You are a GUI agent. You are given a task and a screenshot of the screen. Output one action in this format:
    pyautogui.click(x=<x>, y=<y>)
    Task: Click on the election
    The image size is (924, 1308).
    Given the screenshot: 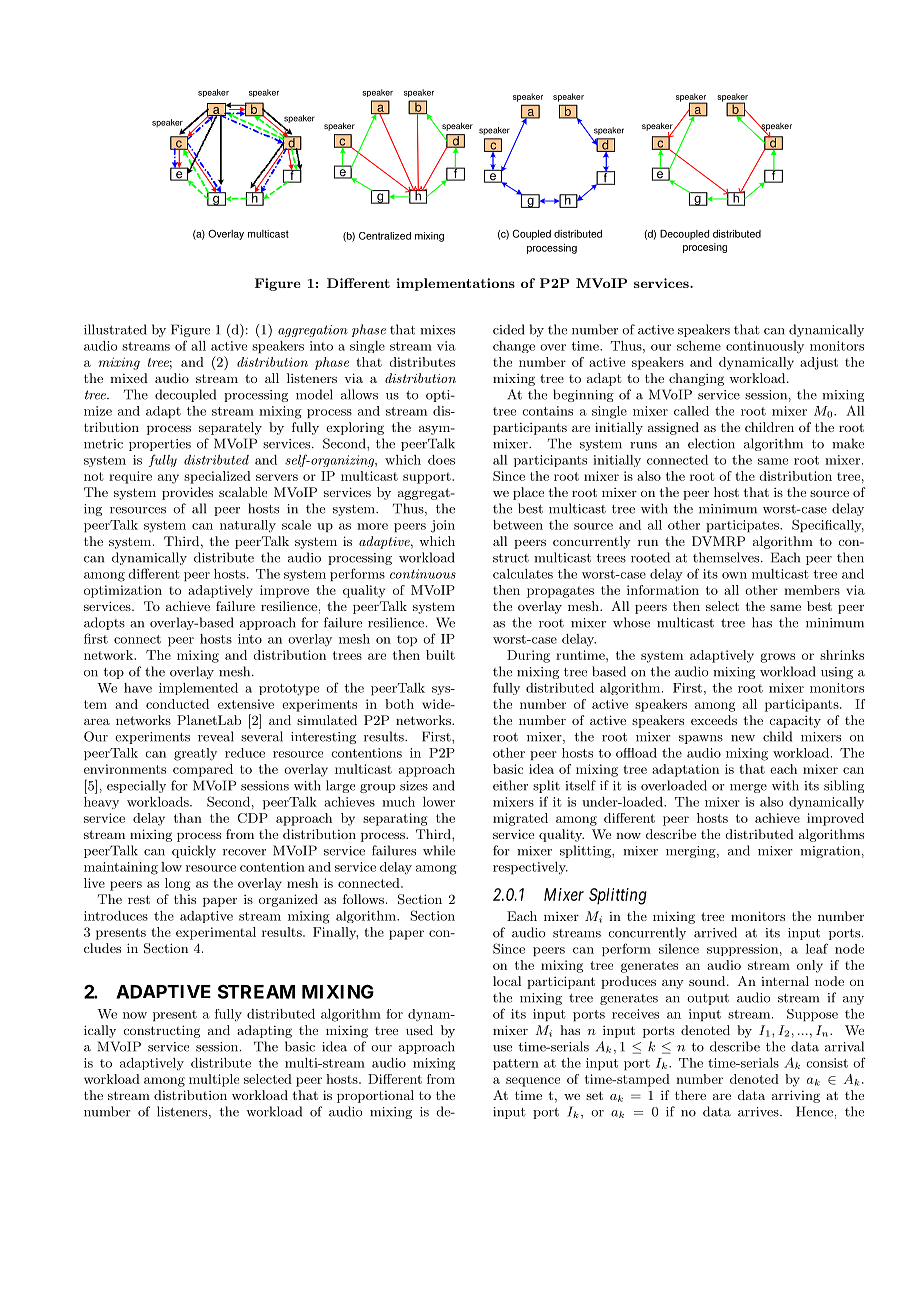 What is the action you would take?
    pyautogui.click(x=711, y=443)
